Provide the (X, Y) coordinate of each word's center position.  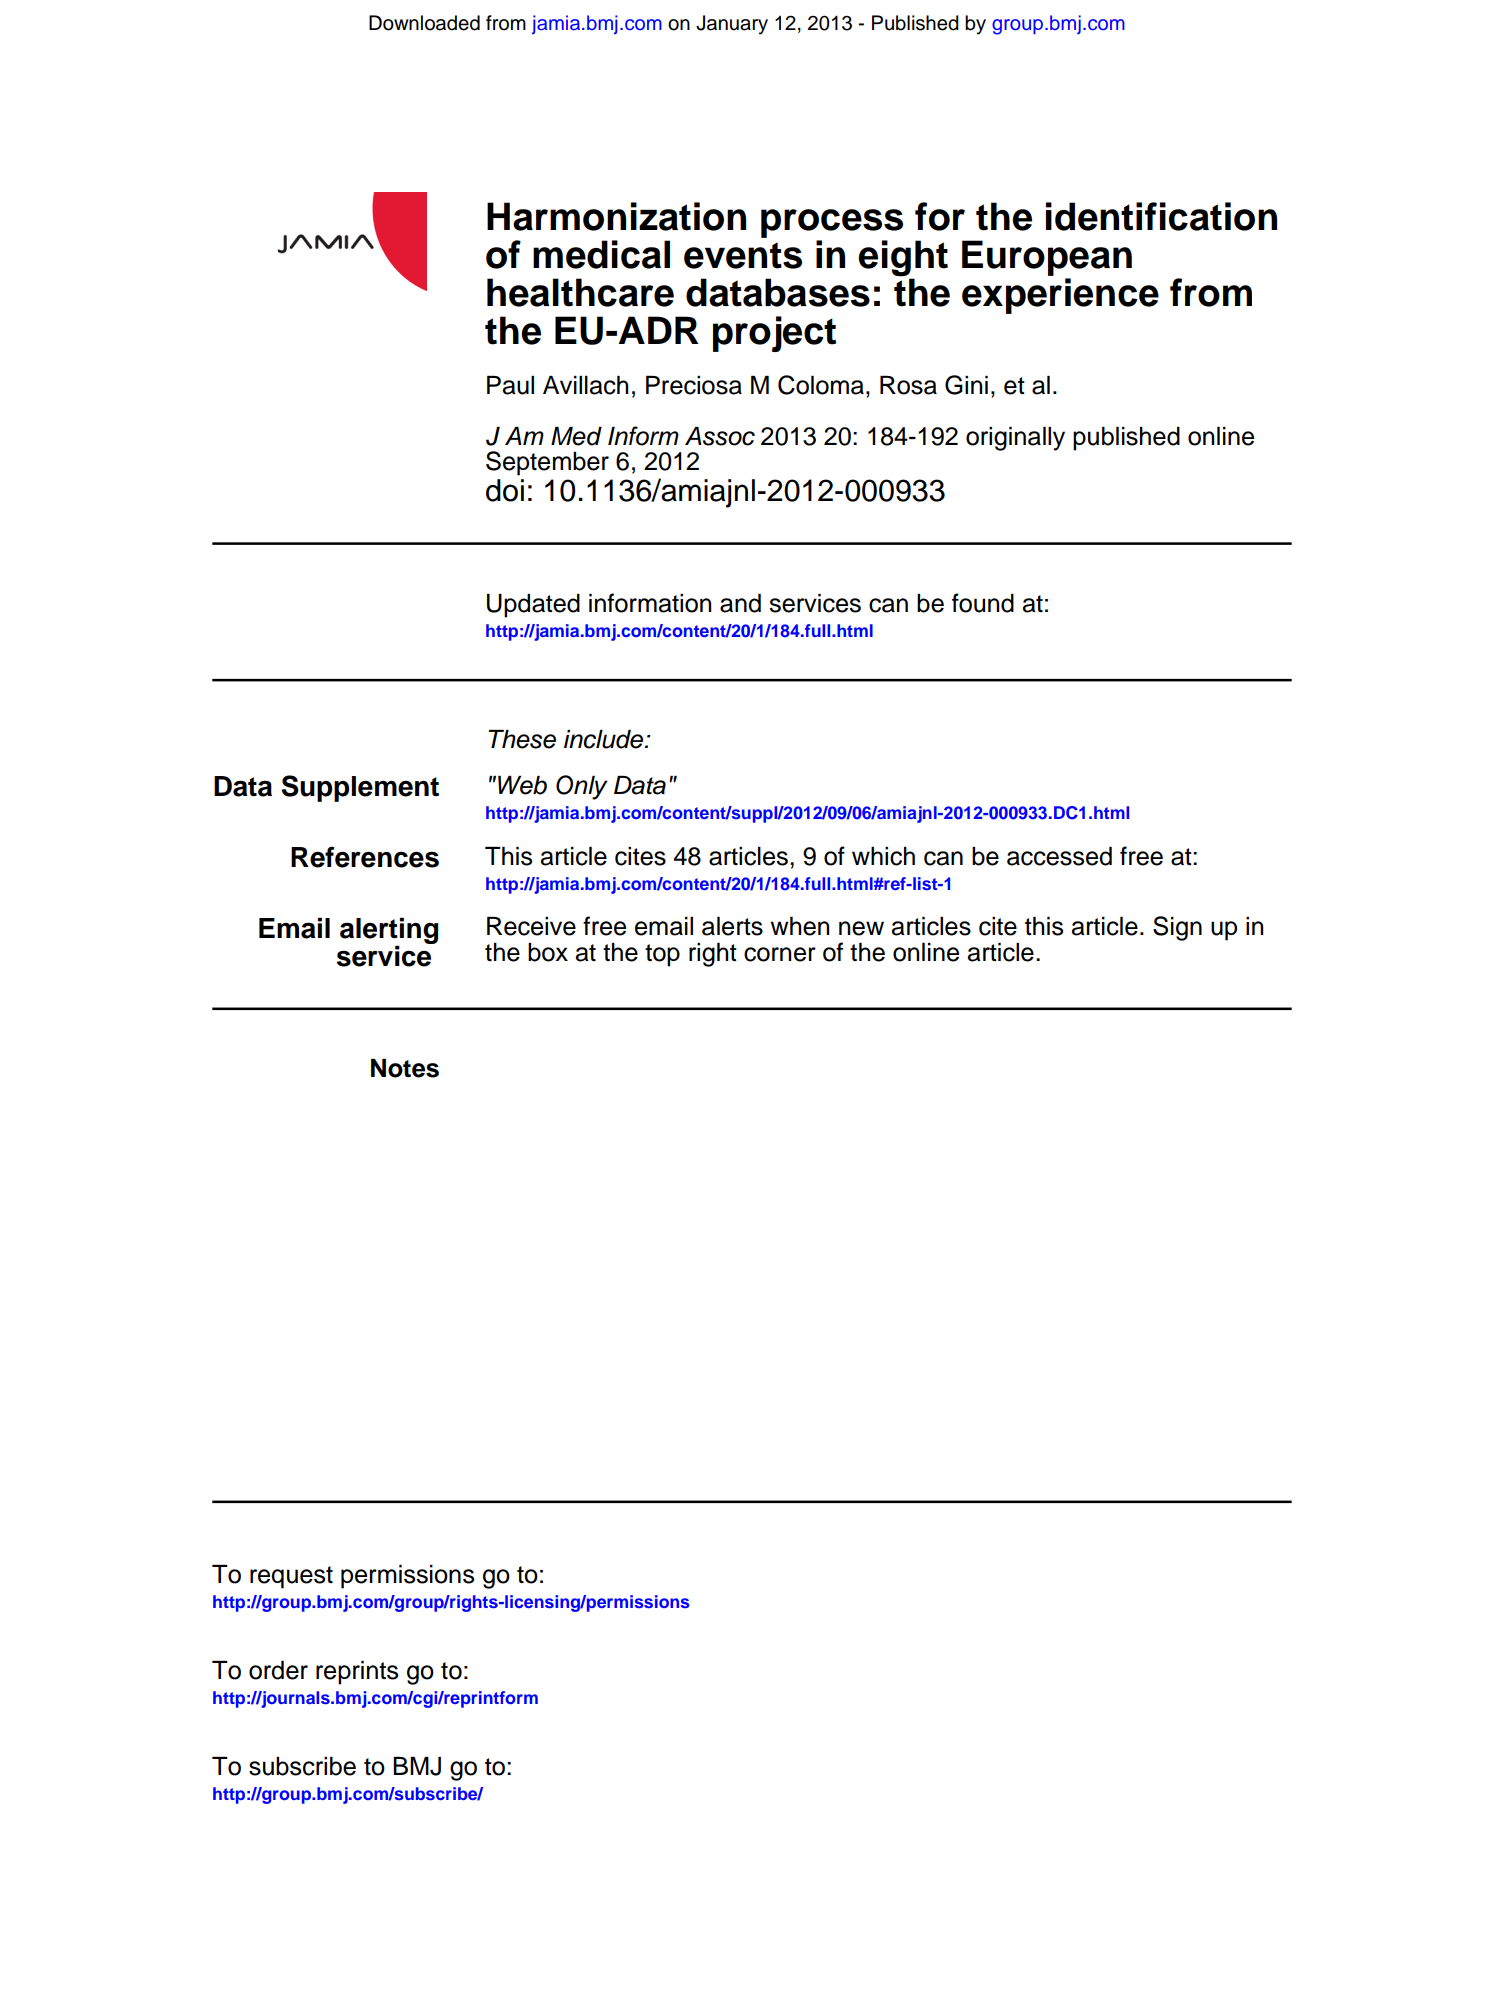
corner (780, 954)
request (291, 1577)
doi (505, 490)
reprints (357, 1673)
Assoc (720, 436)
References (365, 857)
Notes (405, 1068)
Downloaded (424, 23)
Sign (1177, 928)
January (732, 25)
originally (1015, 439)
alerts (732, 926)
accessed (1059, 856)
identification (1161, 216)
